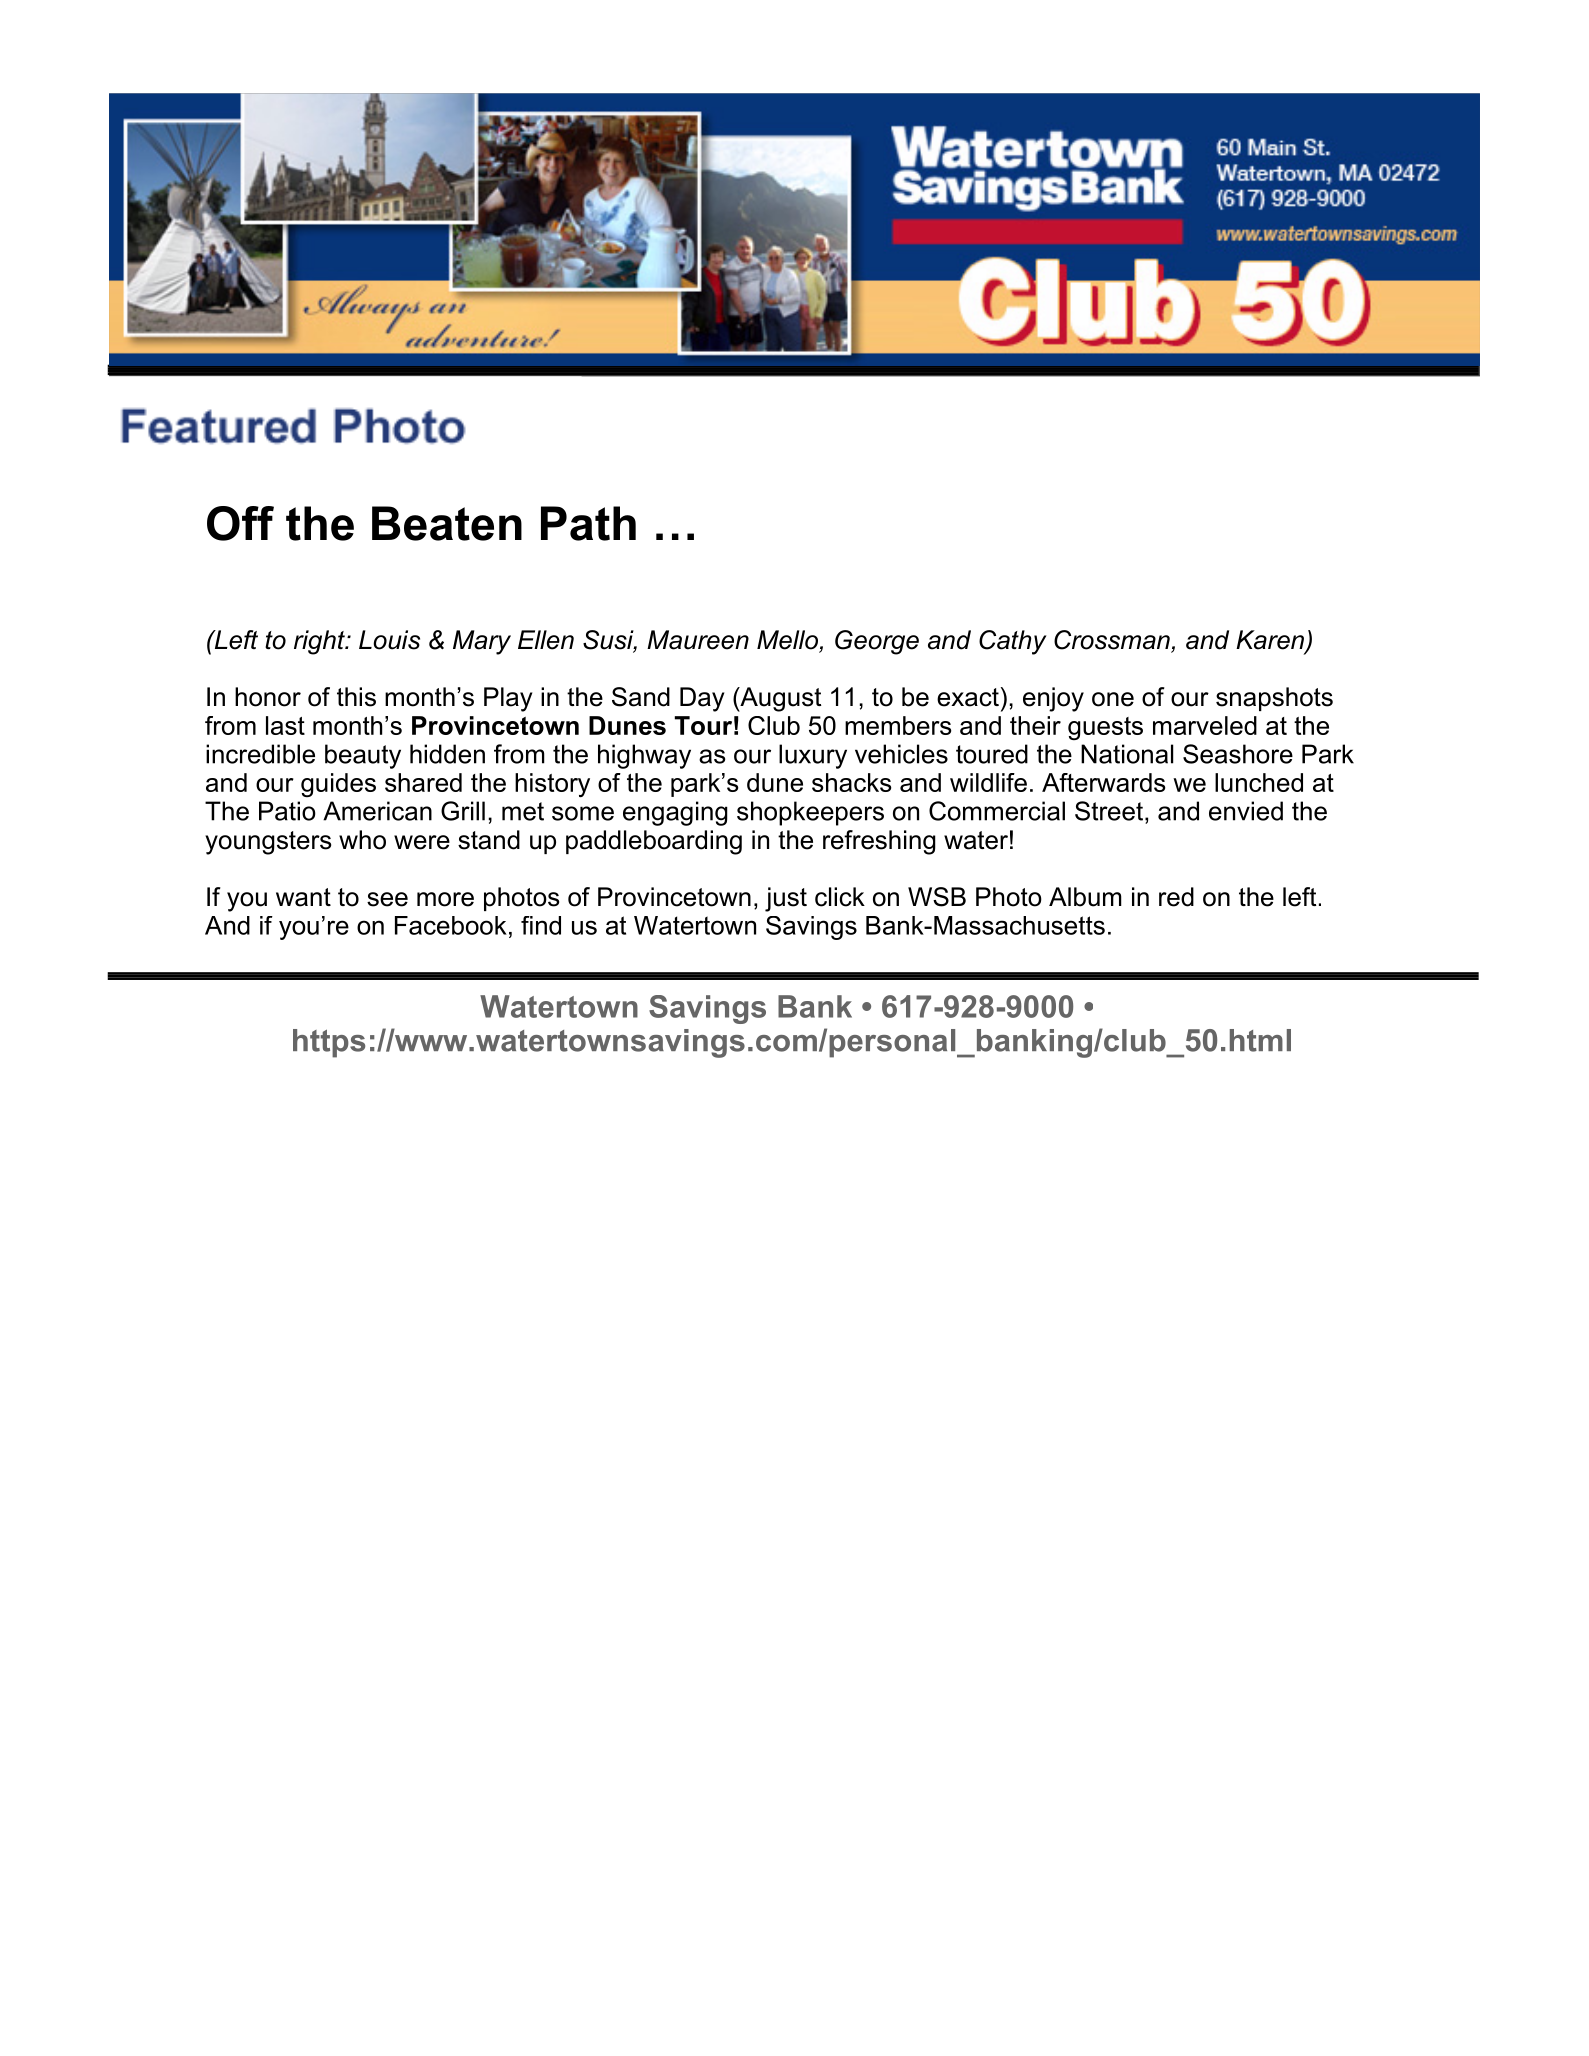 Image resolution: width=1589 pixels, height=2056 pixels. I want to click on guests, so click(1105, 728).
